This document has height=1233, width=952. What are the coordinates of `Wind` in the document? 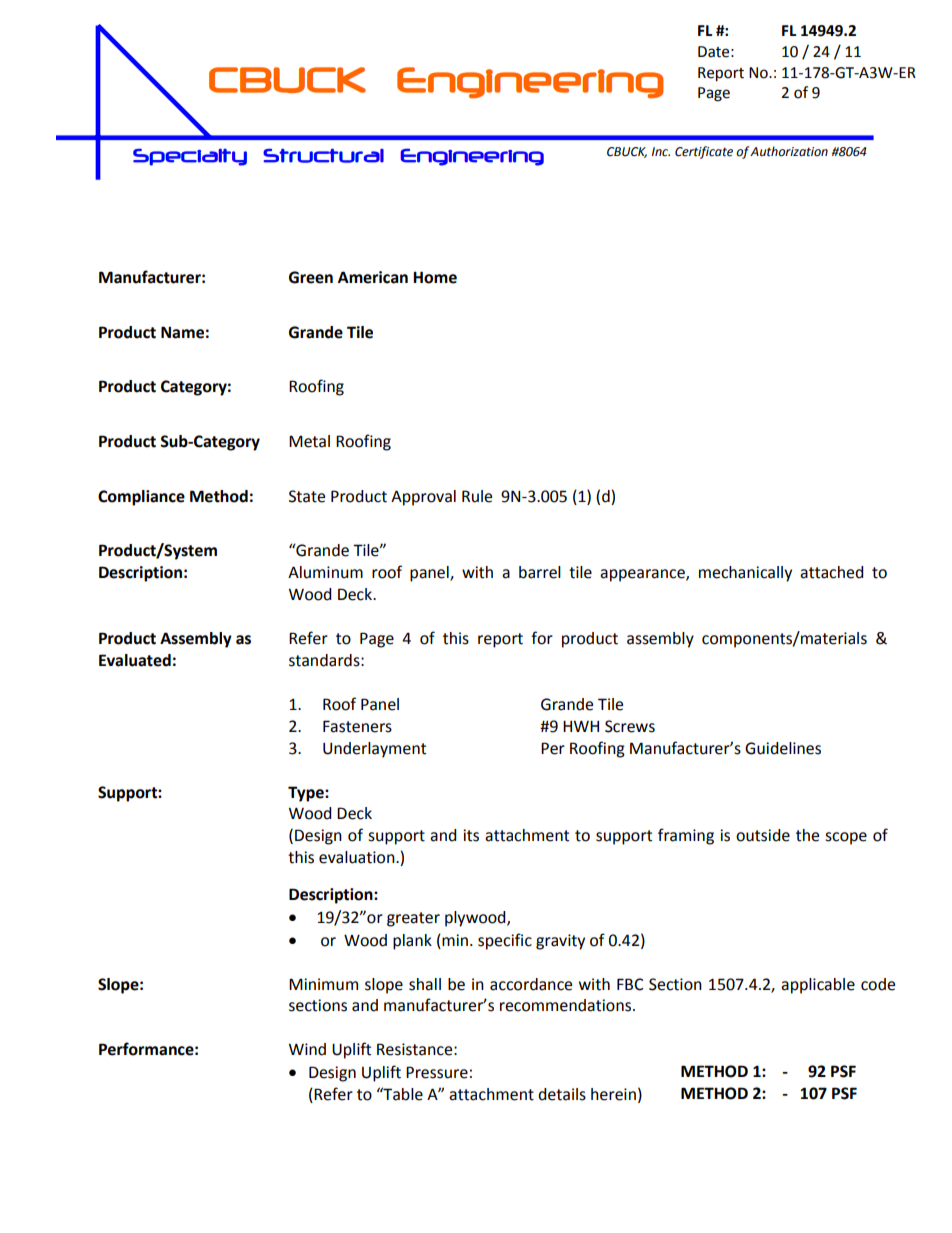 It's located at (307, 1049).
